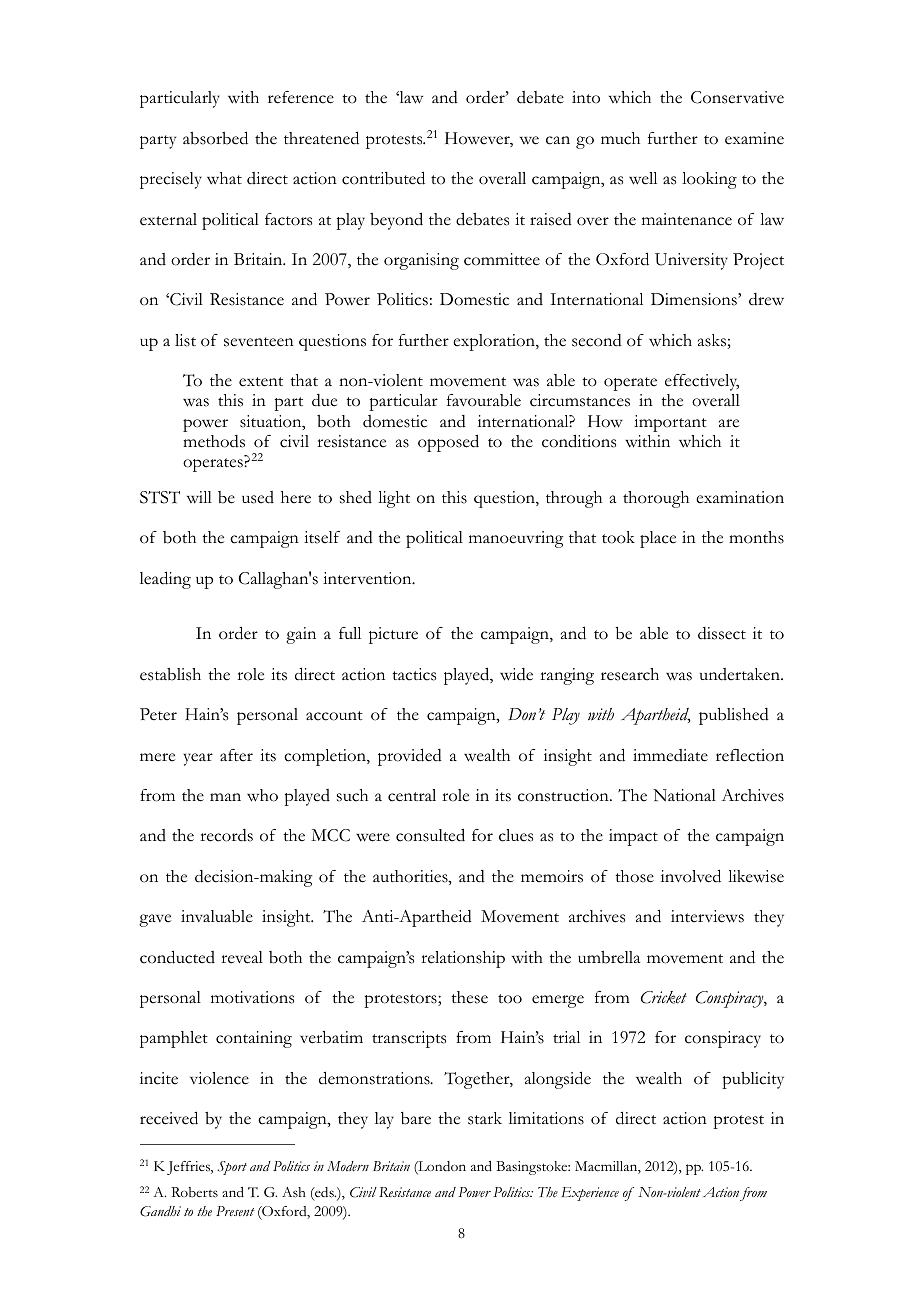 The image size is (924, 1308). Describe the element at coordinates (709, 180) in the image. I see `looking` at that location.
